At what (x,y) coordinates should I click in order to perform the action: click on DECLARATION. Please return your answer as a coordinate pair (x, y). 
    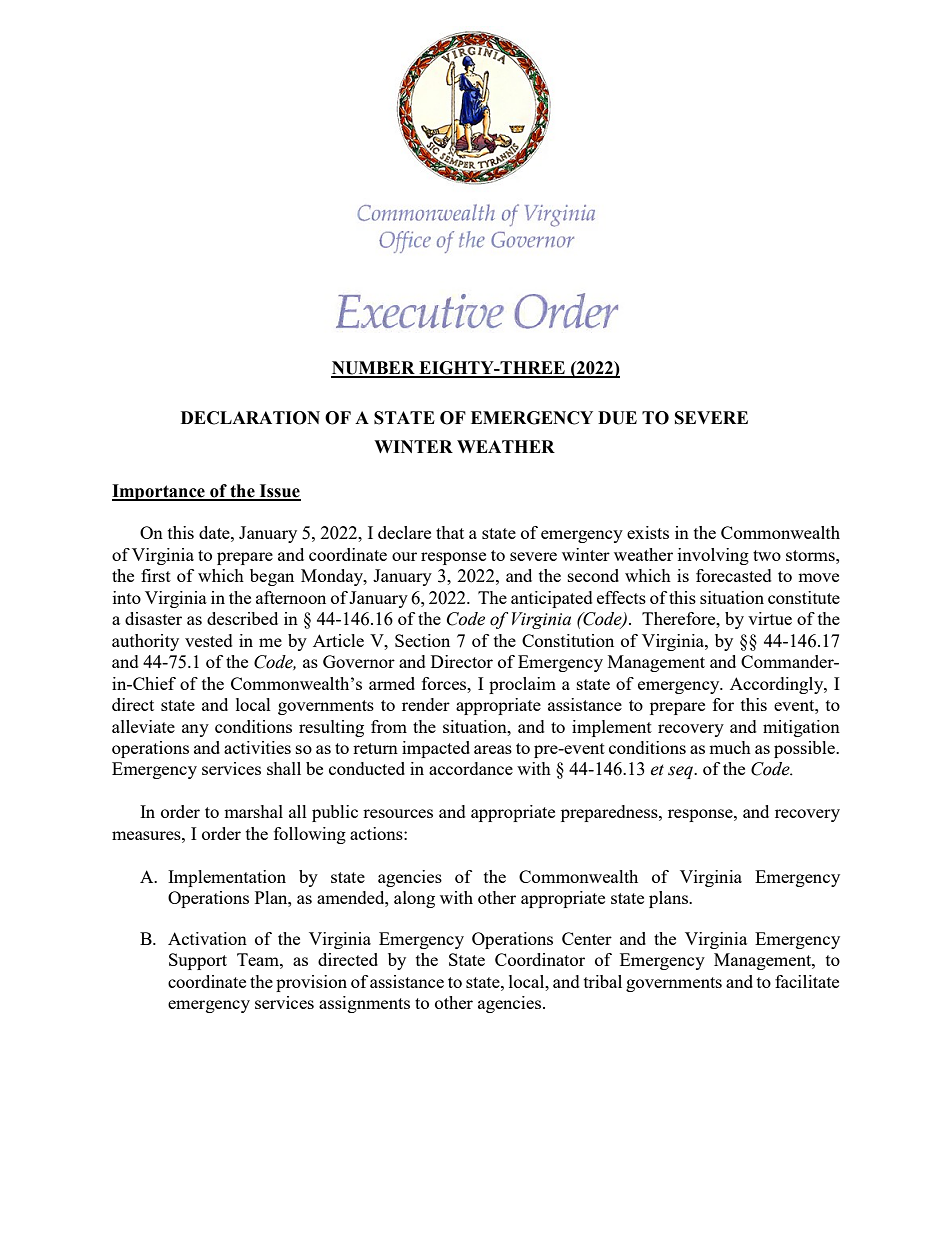
    Looking at the image, I should click on (250, 418).
